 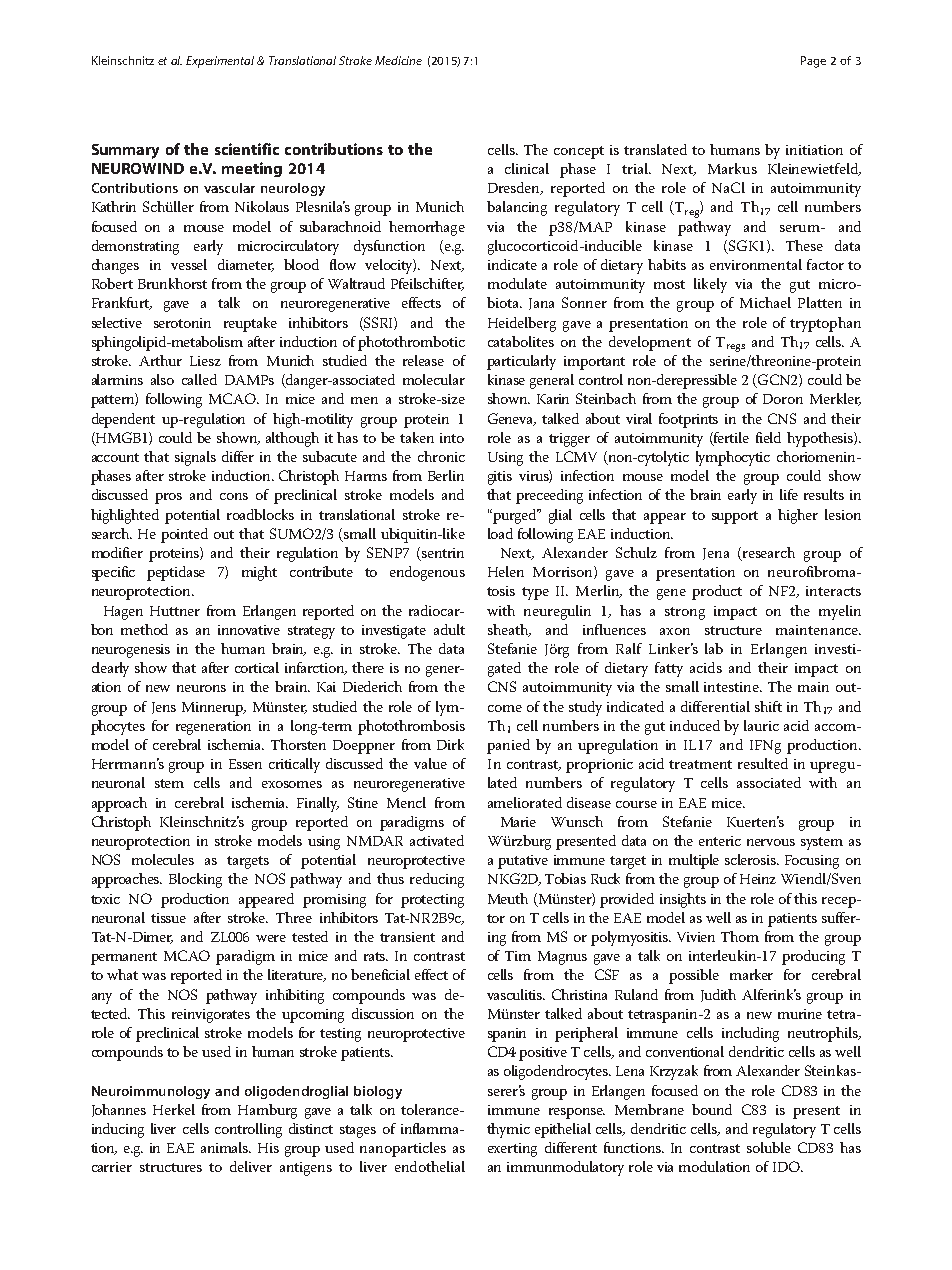 What do you see at coordinates (740, 936) in the image?
I see `Thom` at bounding box center [740, 936].
